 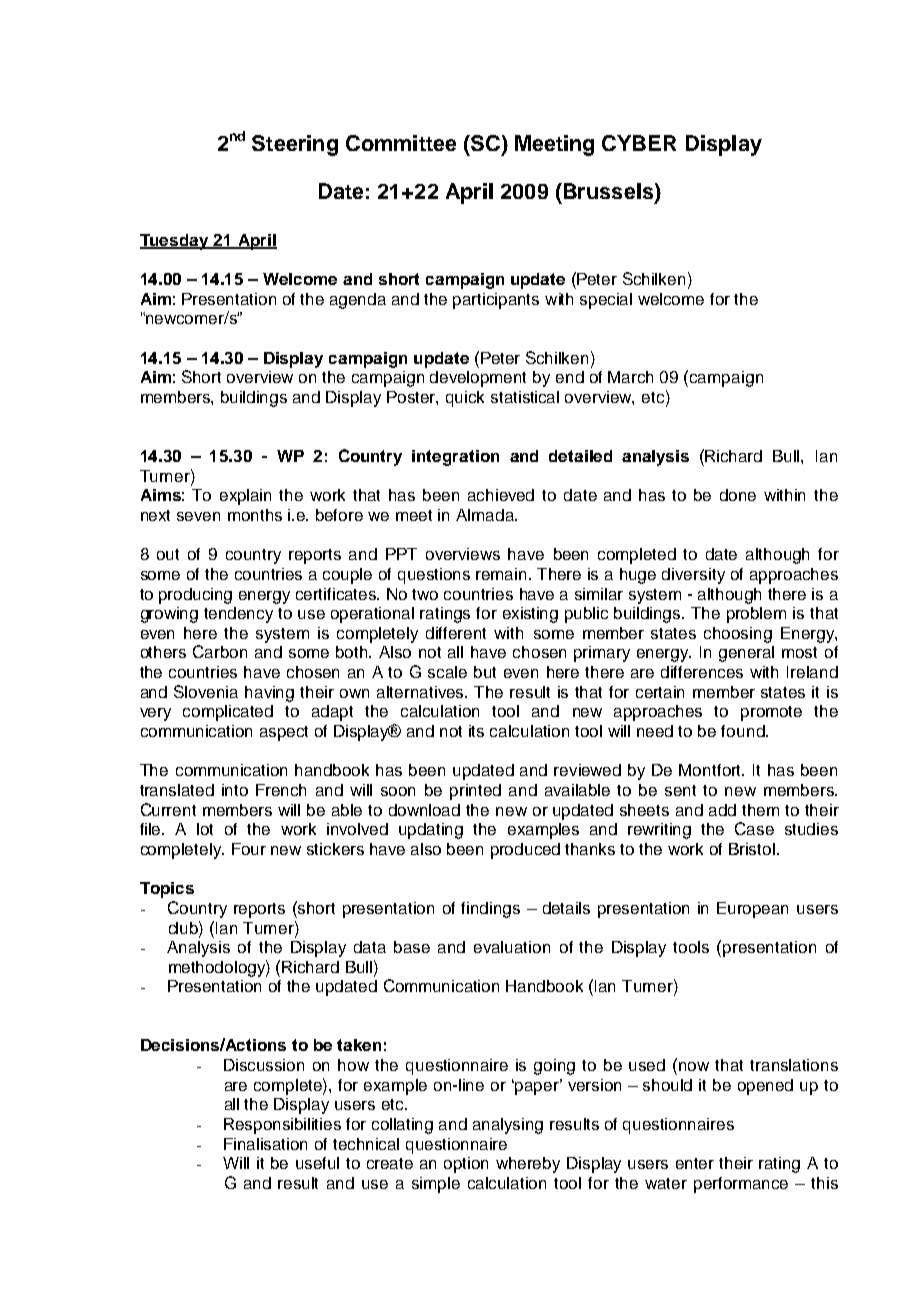 What do you see at coordinates (752, 910) in the document?
I see `European` at bounding box center [752, 910].
